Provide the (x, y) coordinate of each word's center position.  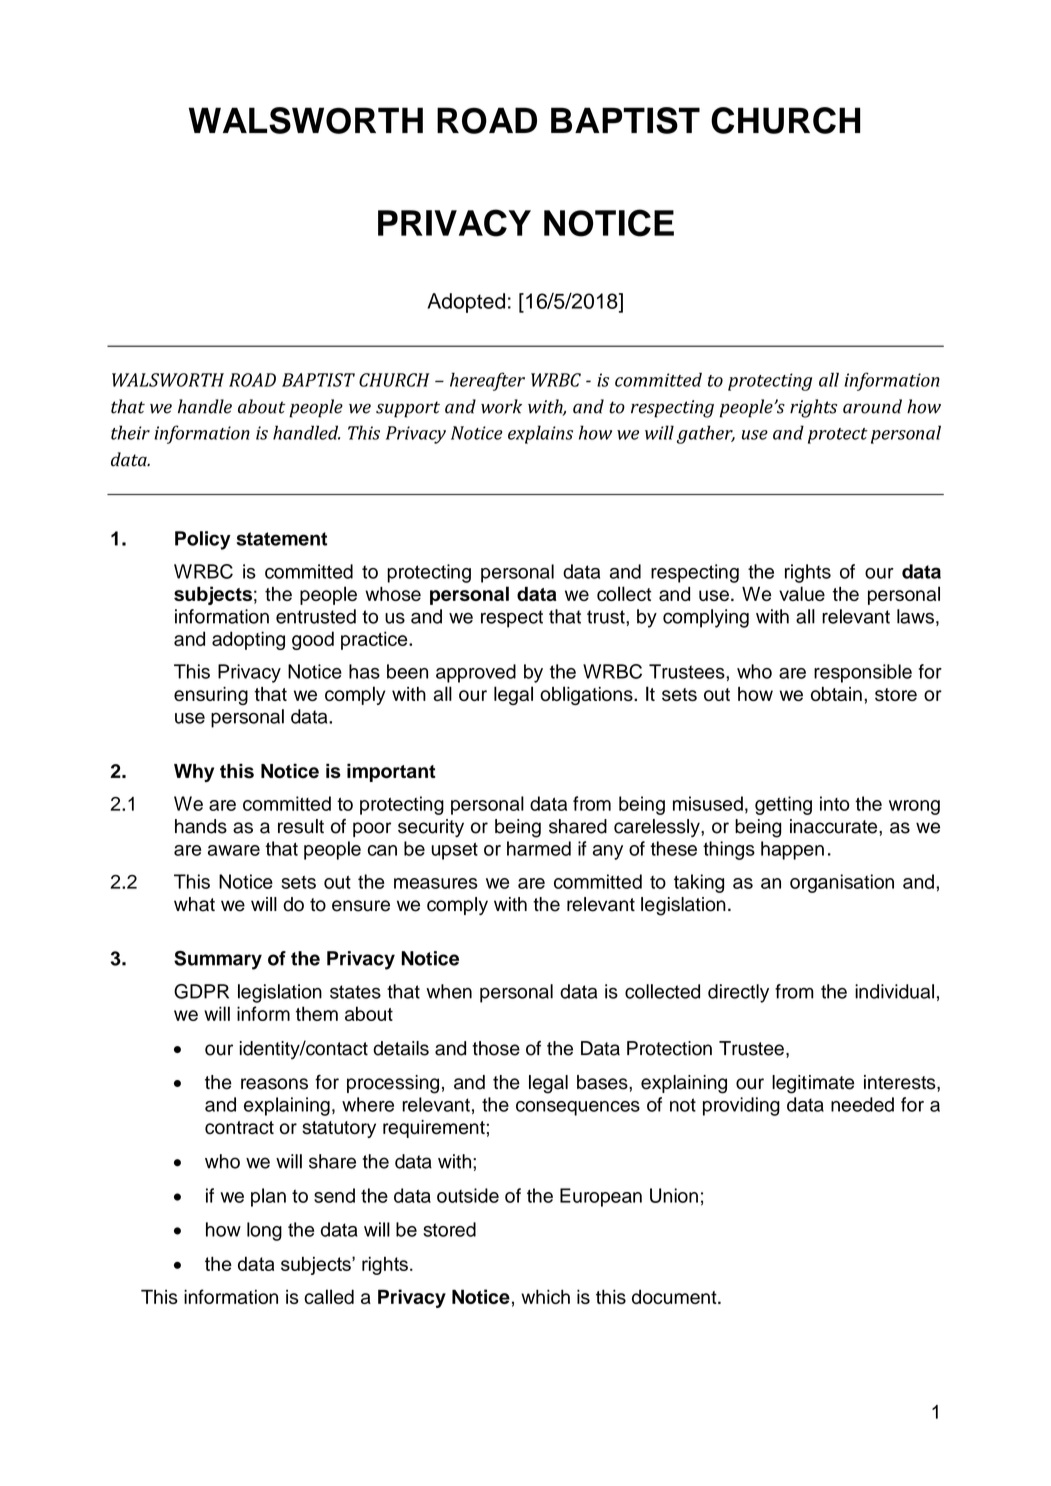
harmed (539, 848)
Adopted (466, 303)
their (130, 432)
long (264, 1231)
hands (201, 826)
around (872, 406)
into (835, 803)
